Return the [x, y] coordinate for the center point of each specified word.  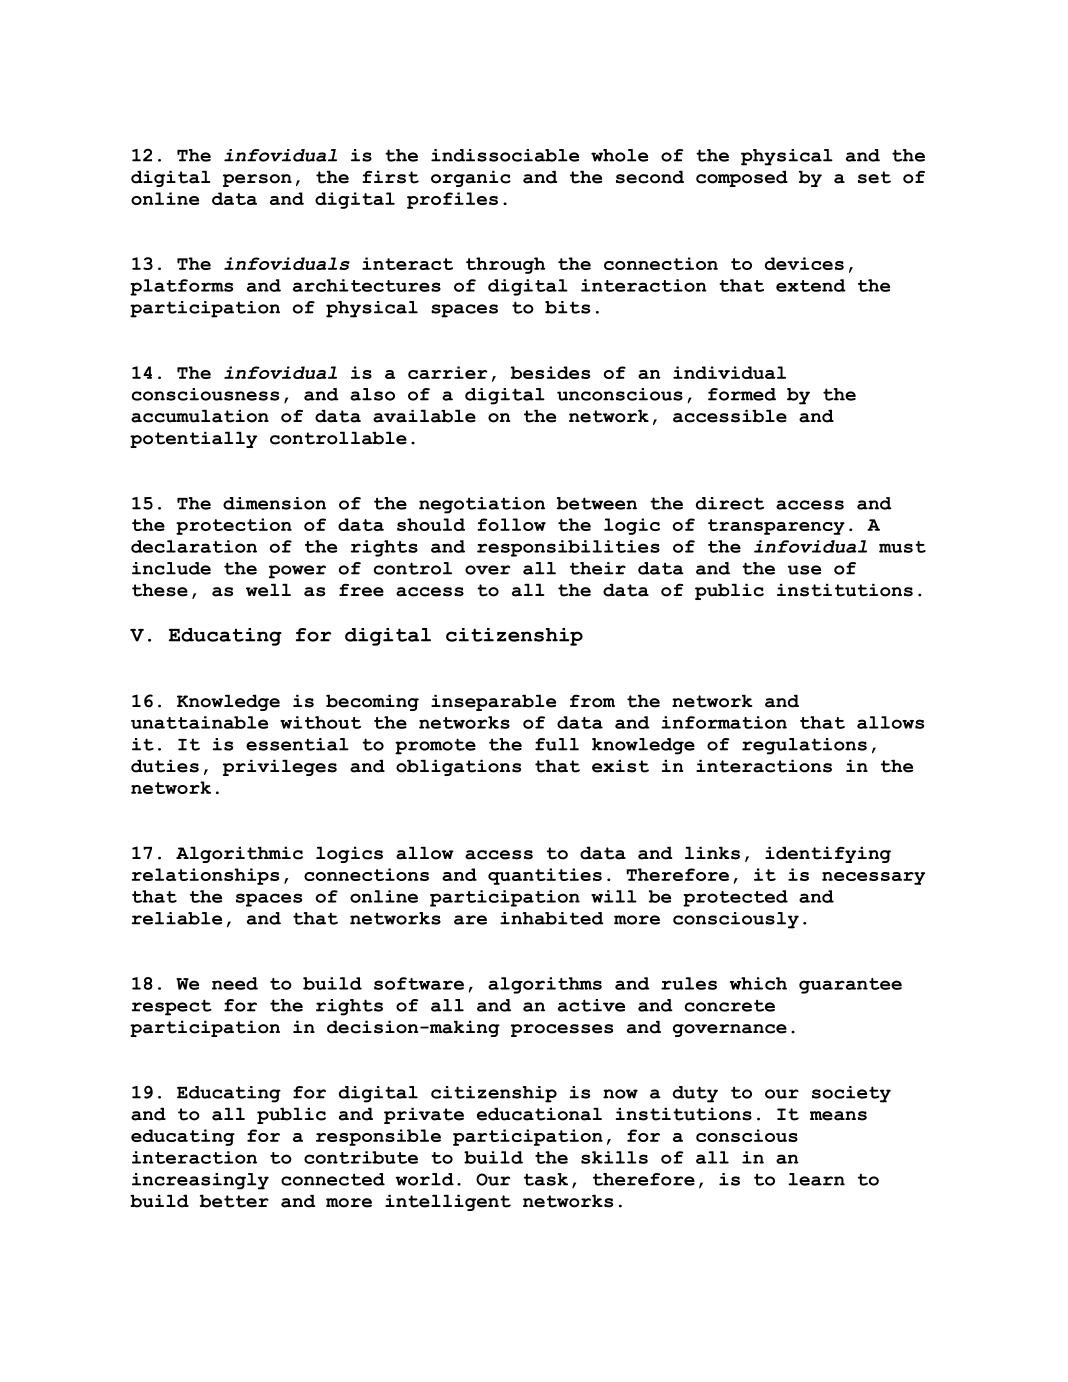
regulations [804, 746]
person [257, 180]
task [546, 1179]
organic [471, 178]
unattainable [199, 722]
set [874, 177]
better [234, 1201]
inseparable [493, 702]
